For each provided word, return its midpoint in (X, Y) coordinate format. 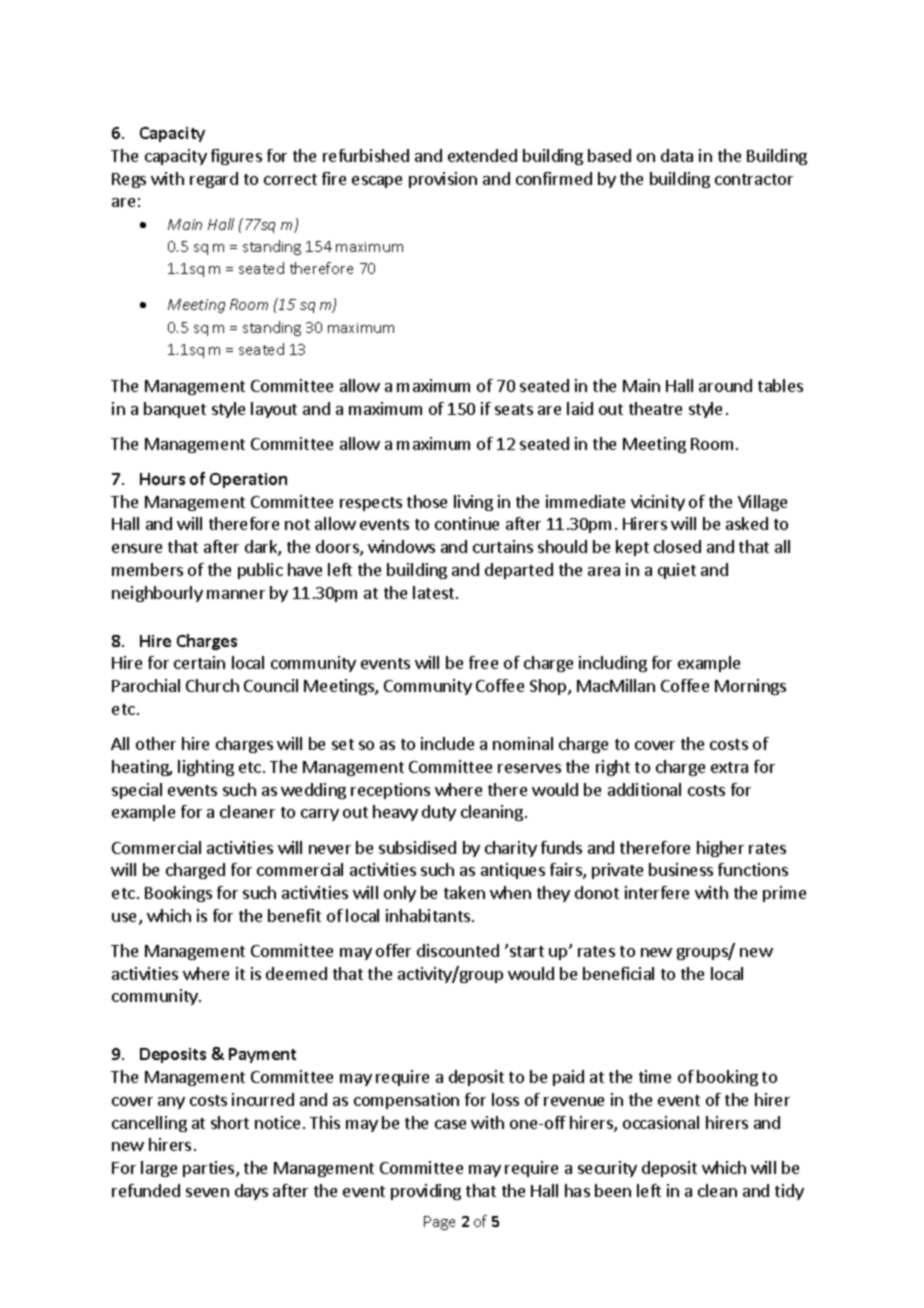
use (126, 919)
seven (207, 1192)
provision (443, 180)
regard (214, 180)
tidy (789, 1192)
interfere (657, 892)
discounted (458, 950)
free (483, 662)
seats (514, 409)
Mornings (750, 687)
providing (426, 1192)
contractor (754, 179)
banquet (175, 410)
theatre (655, 408)
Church (212, 685)
